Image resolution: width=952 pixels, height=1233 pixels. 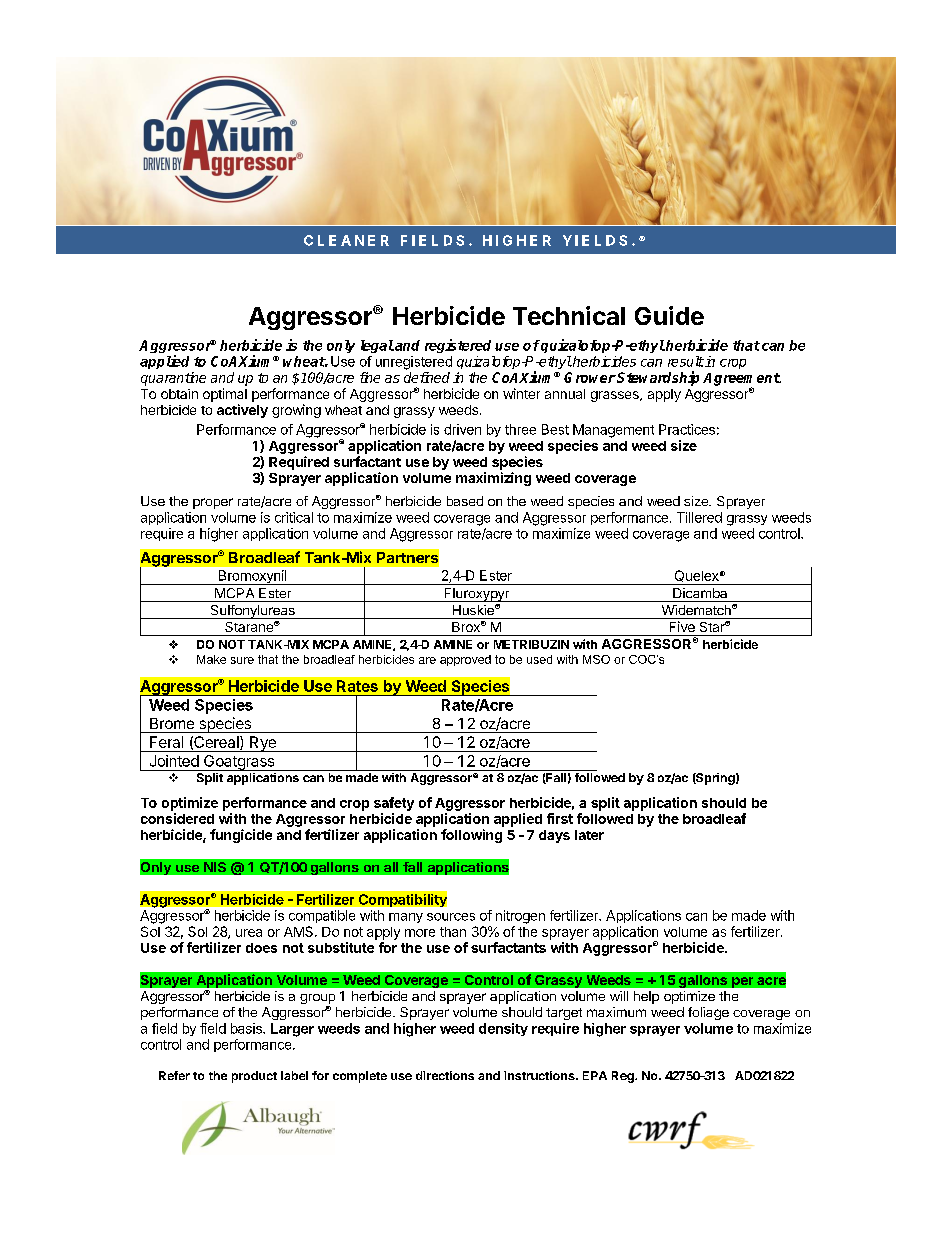 What do you see at coordinates (687, 429) in the image?
I see `Practices` at bounding box center [687, 429].
